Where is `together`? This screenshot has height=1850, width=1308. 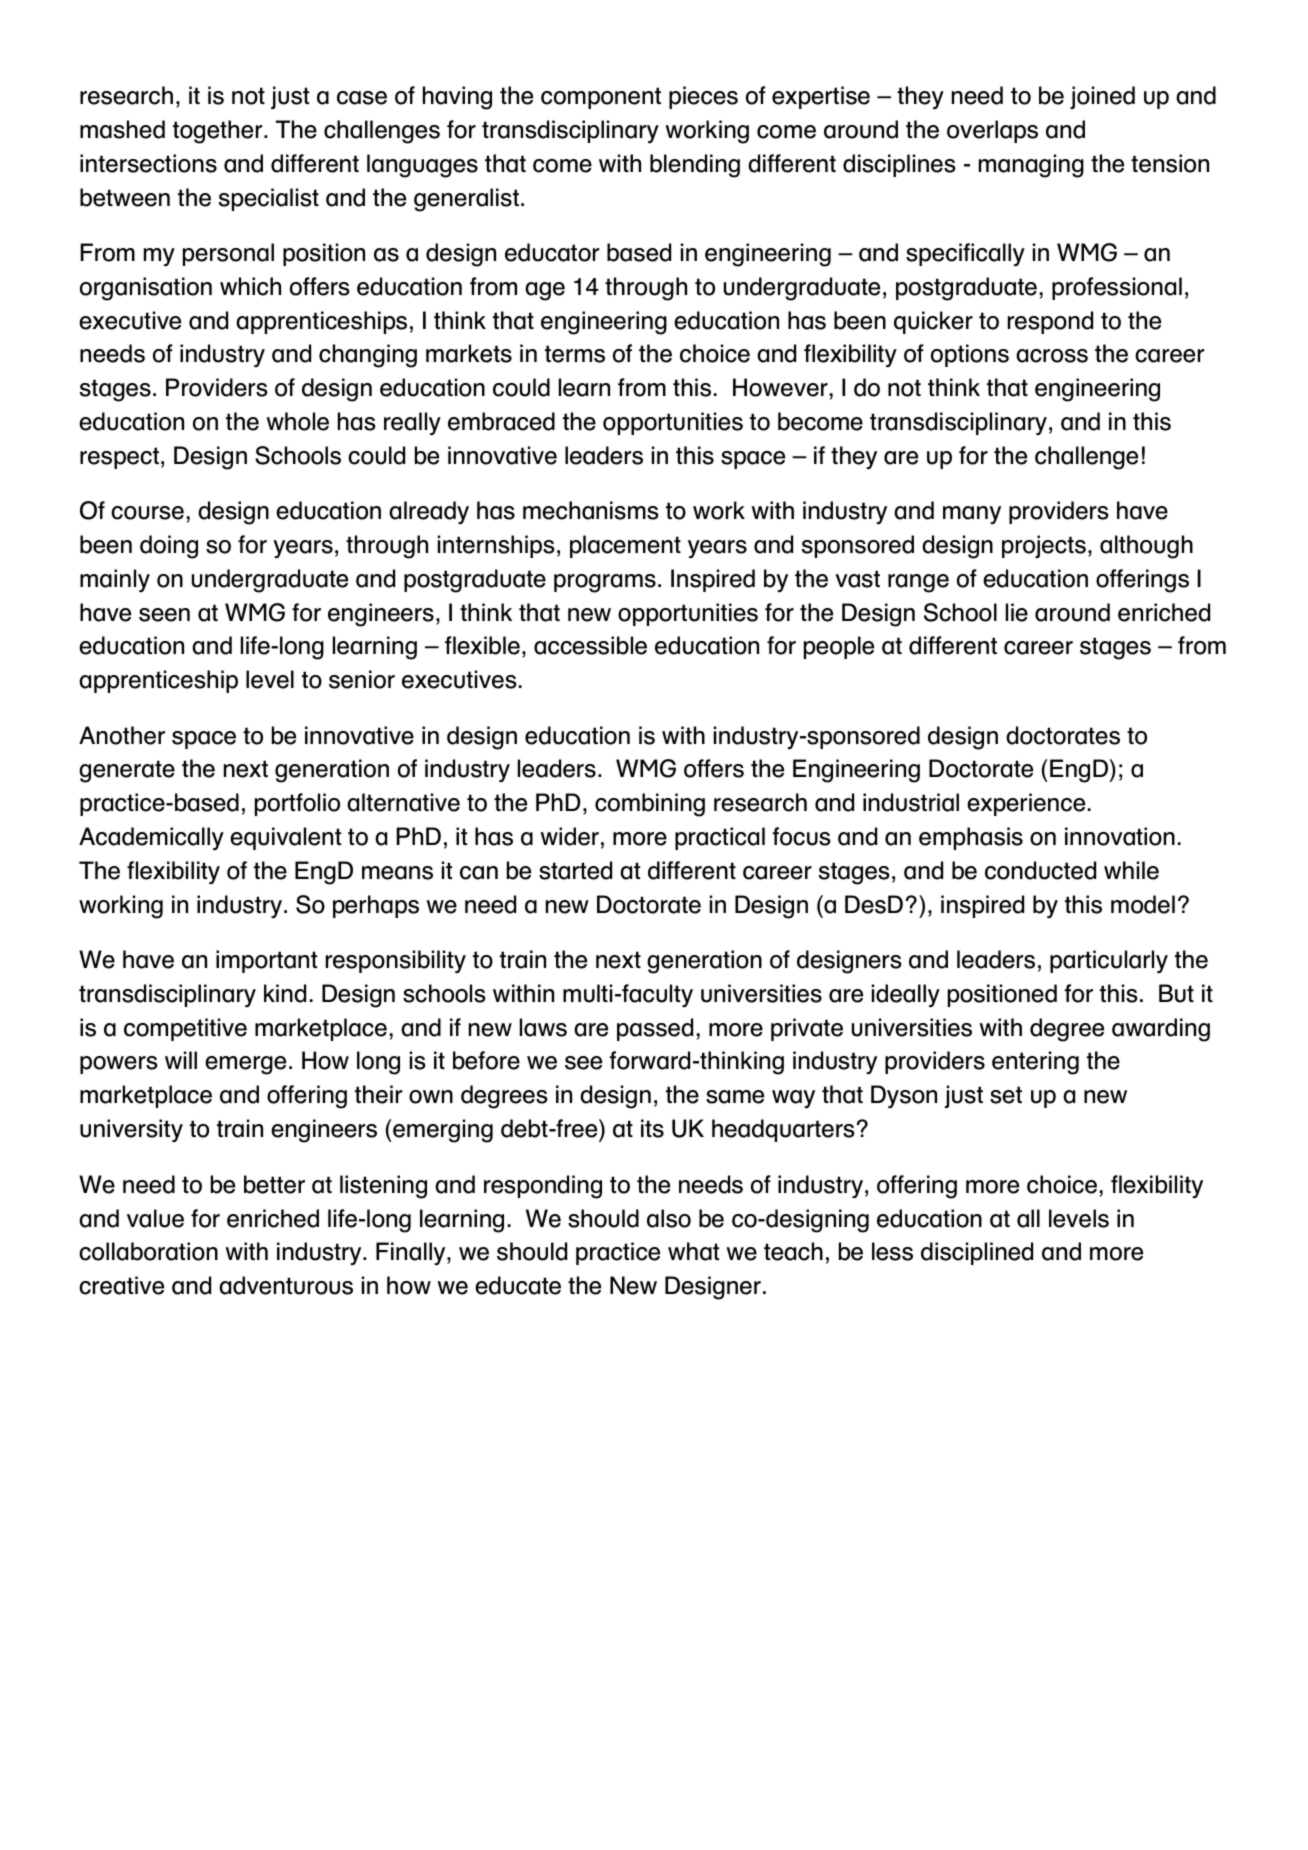
together is located at coordinates (219, 132).
